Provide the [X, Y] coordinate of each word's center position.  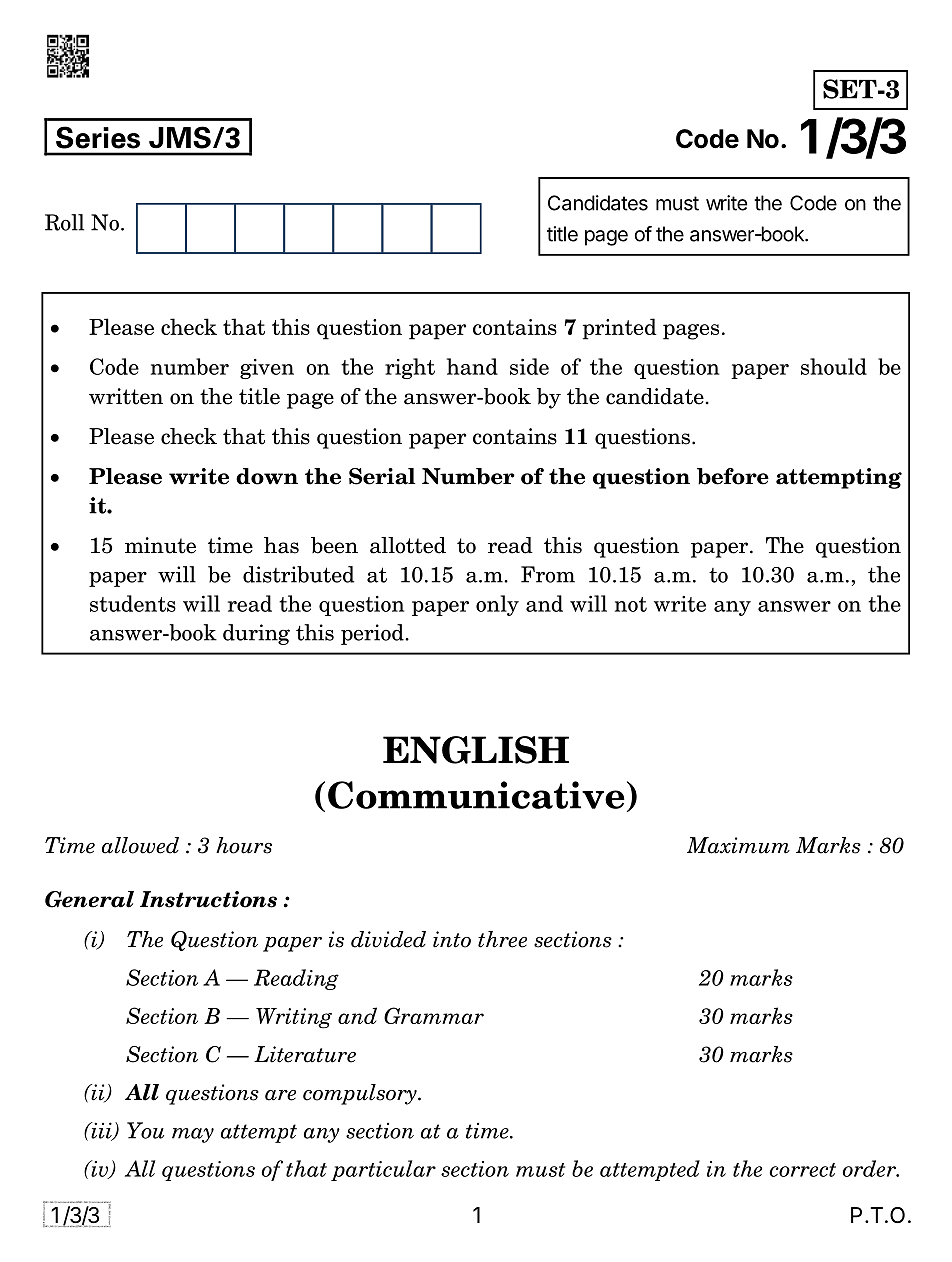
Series [98, 137]
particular [383, 1170]
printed [620, 329]
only [497, 605]
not [631, 604]
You [145, 1130]
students [133, 603]
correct [803, 1170]
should [834, 366]
